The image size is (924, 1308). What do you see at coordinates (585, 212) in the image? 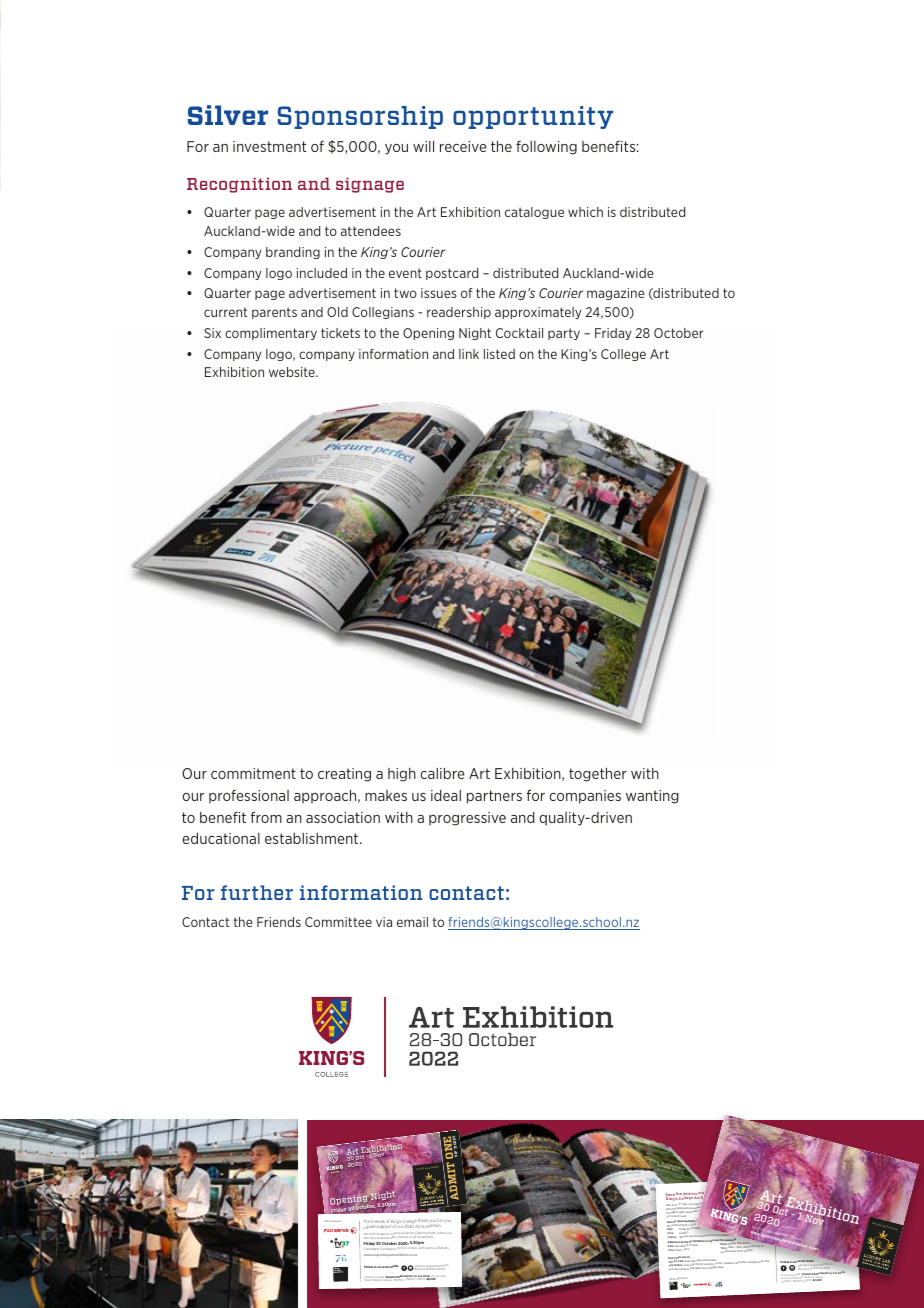
I see `which` at bounding box center [585, 212].
